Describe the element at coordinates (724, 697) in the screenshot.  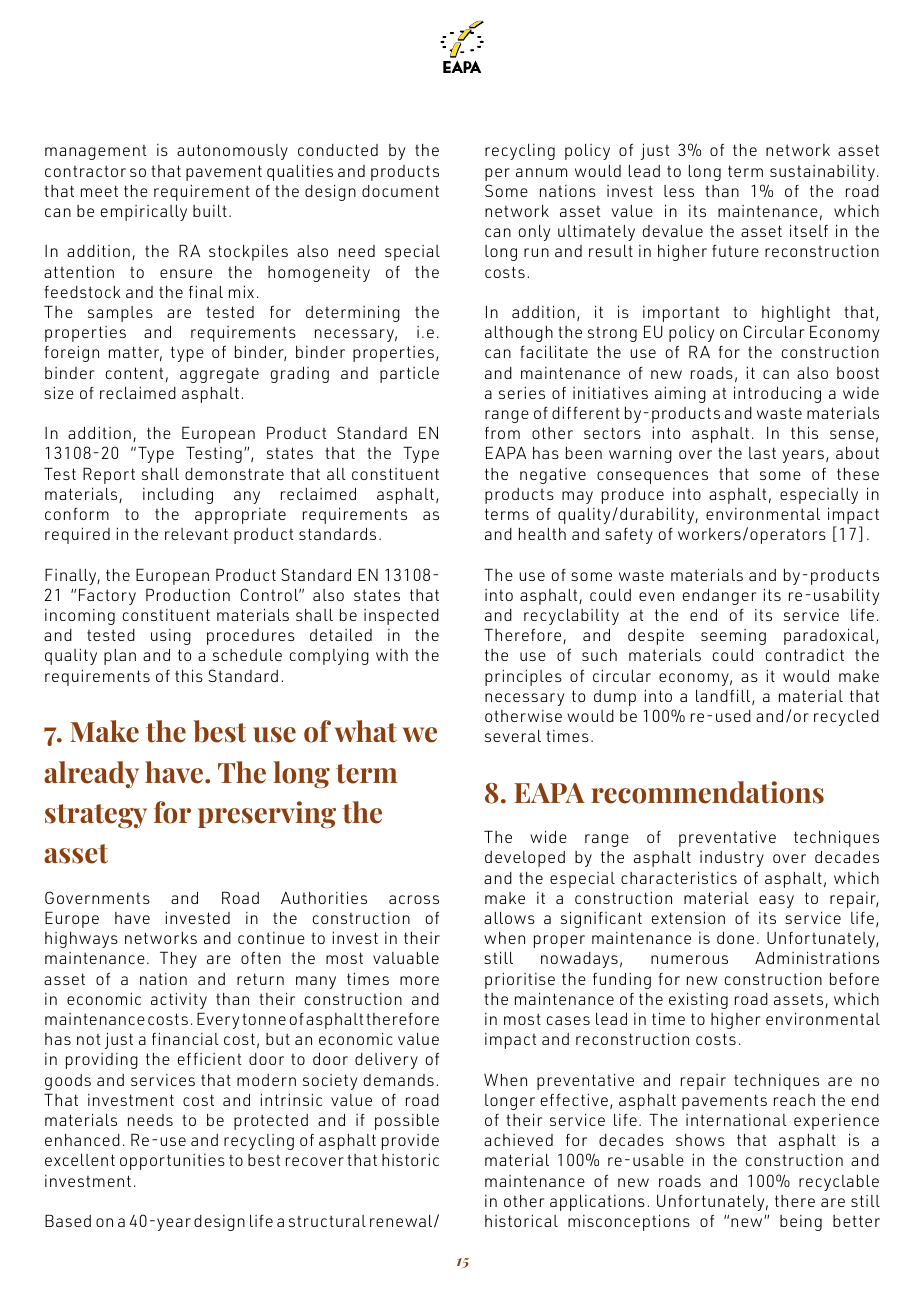
I see `landfill` at that location.
